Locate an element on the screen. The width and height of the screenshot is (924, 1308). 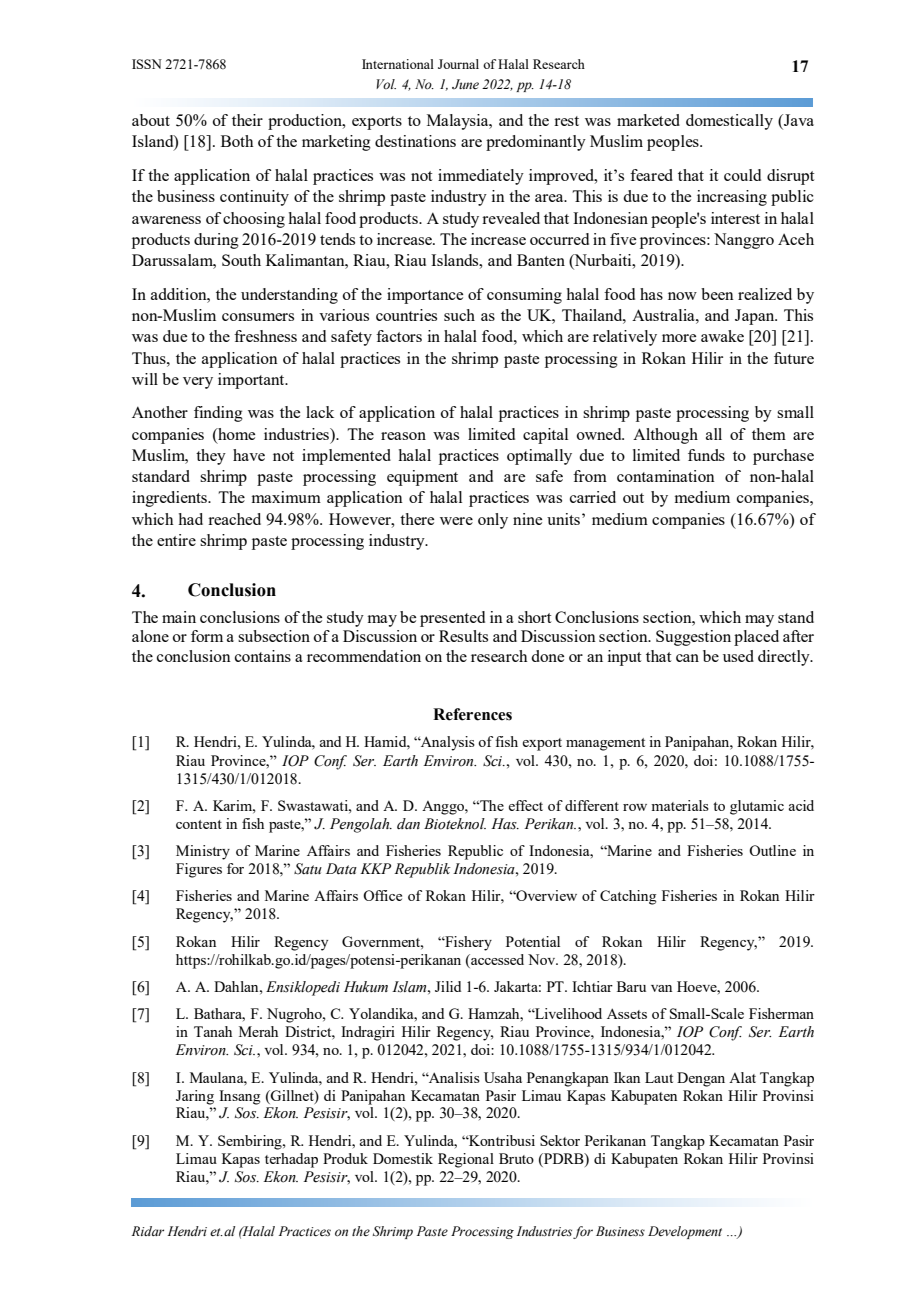
glutamic is located at coordinates (757, 807).
